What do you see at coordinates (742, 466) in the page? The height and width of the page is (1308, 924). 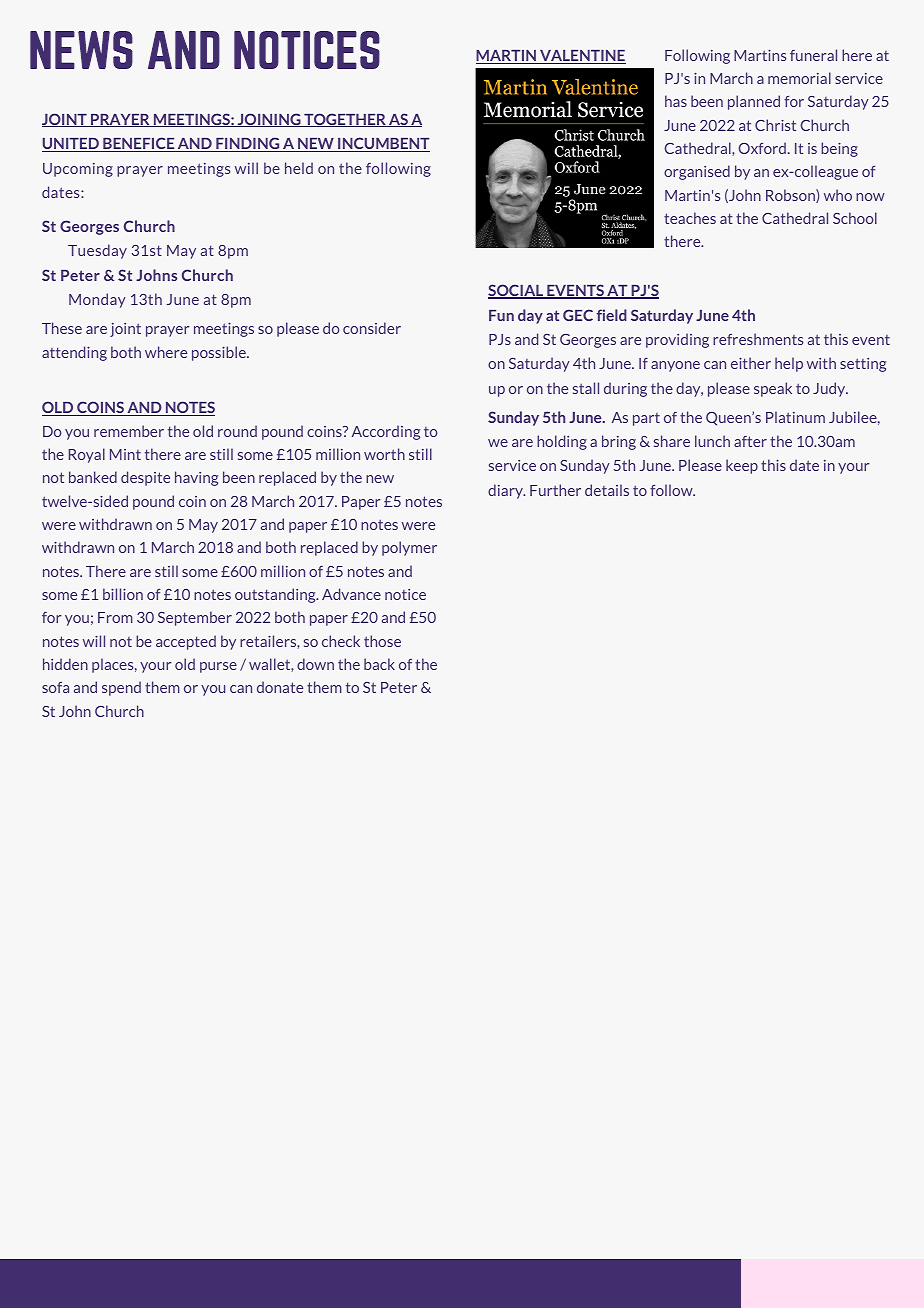 I see `keep` at bounding box center [742, 466].
